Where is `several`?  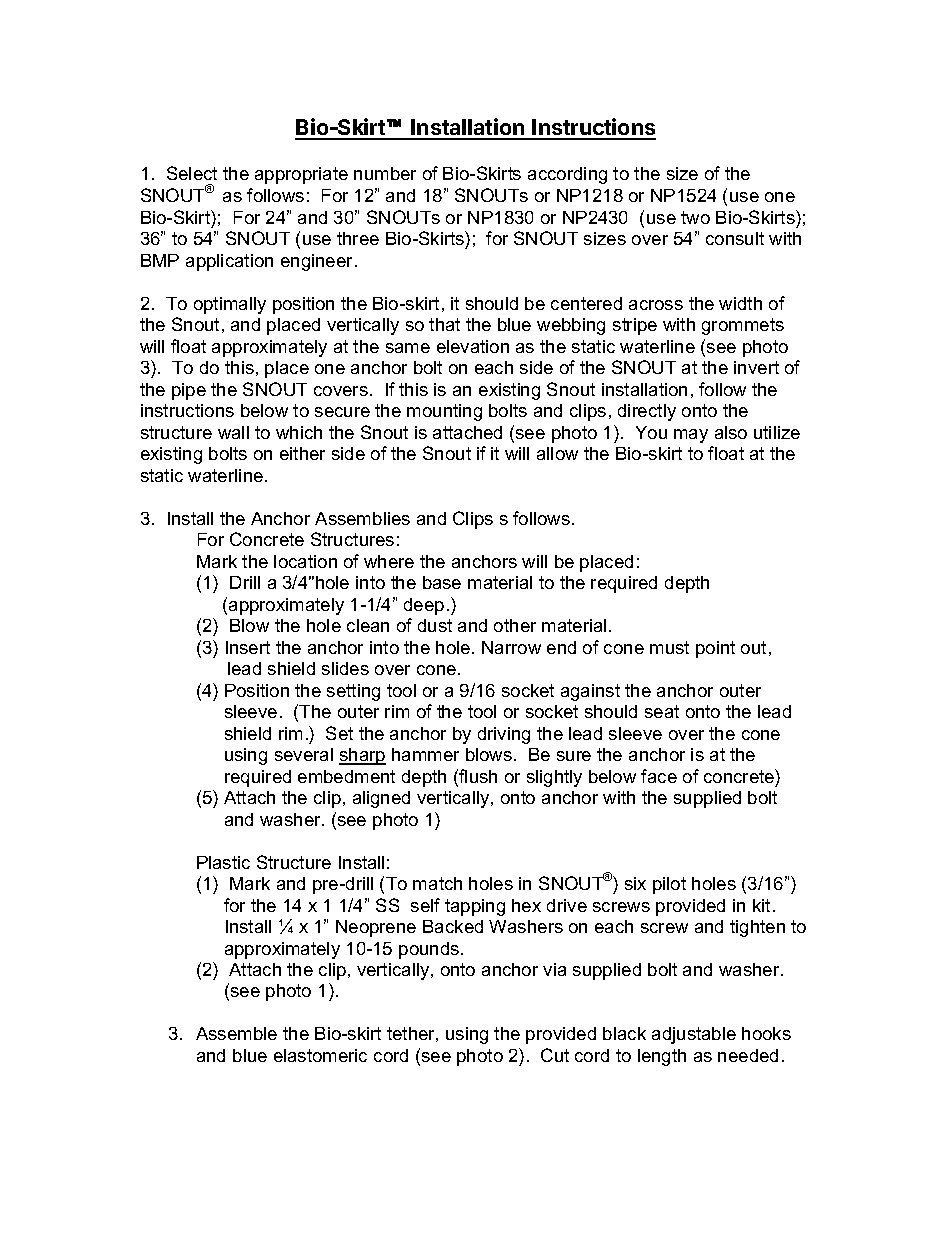
several is located at coordinates (304, 754).
